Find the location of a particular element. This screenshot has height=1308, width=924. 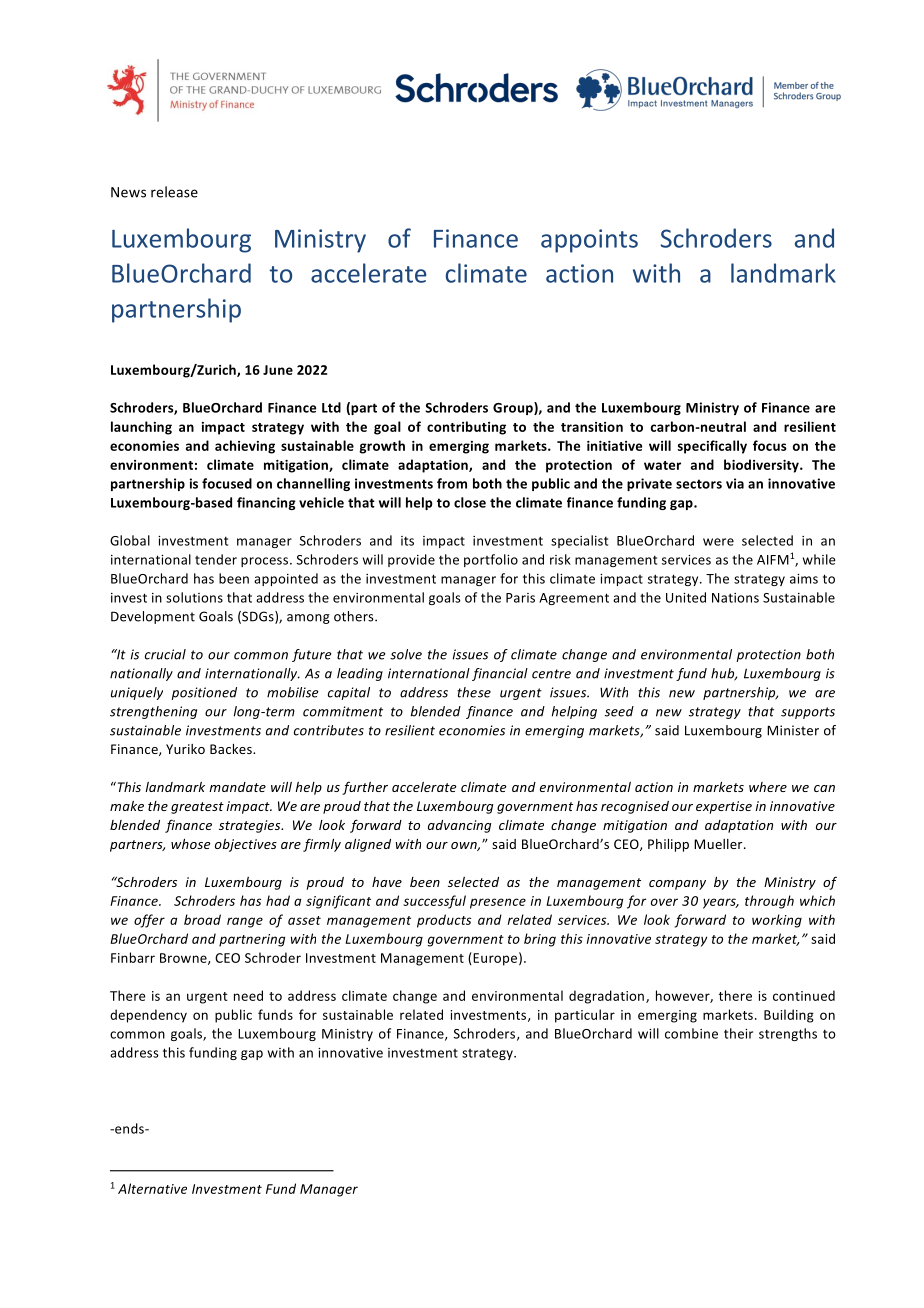

transition is located at coordinates (592, 427).
